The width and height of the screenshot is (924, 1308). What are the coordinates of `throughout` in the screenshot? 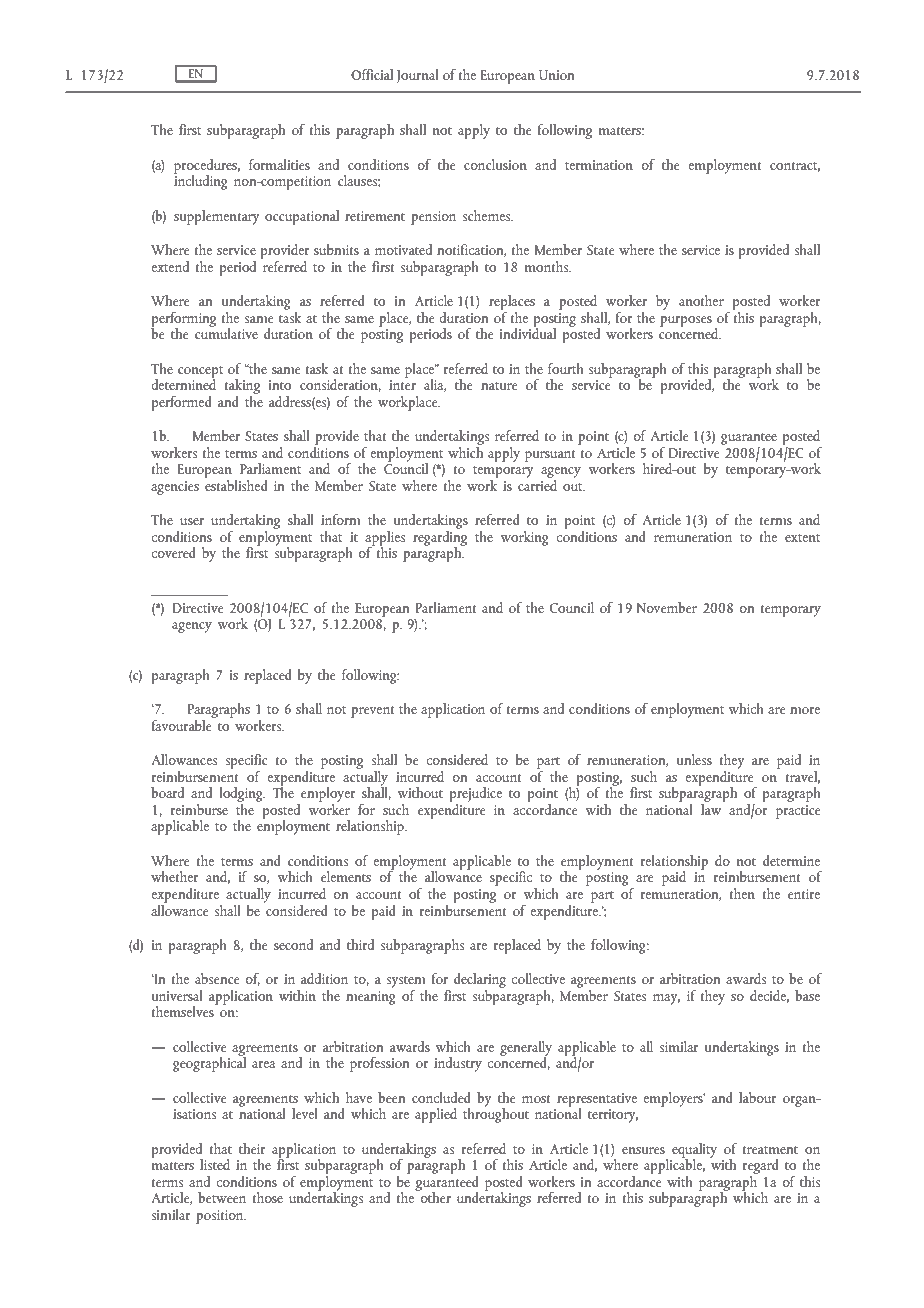 It's located at (496, 1114).
